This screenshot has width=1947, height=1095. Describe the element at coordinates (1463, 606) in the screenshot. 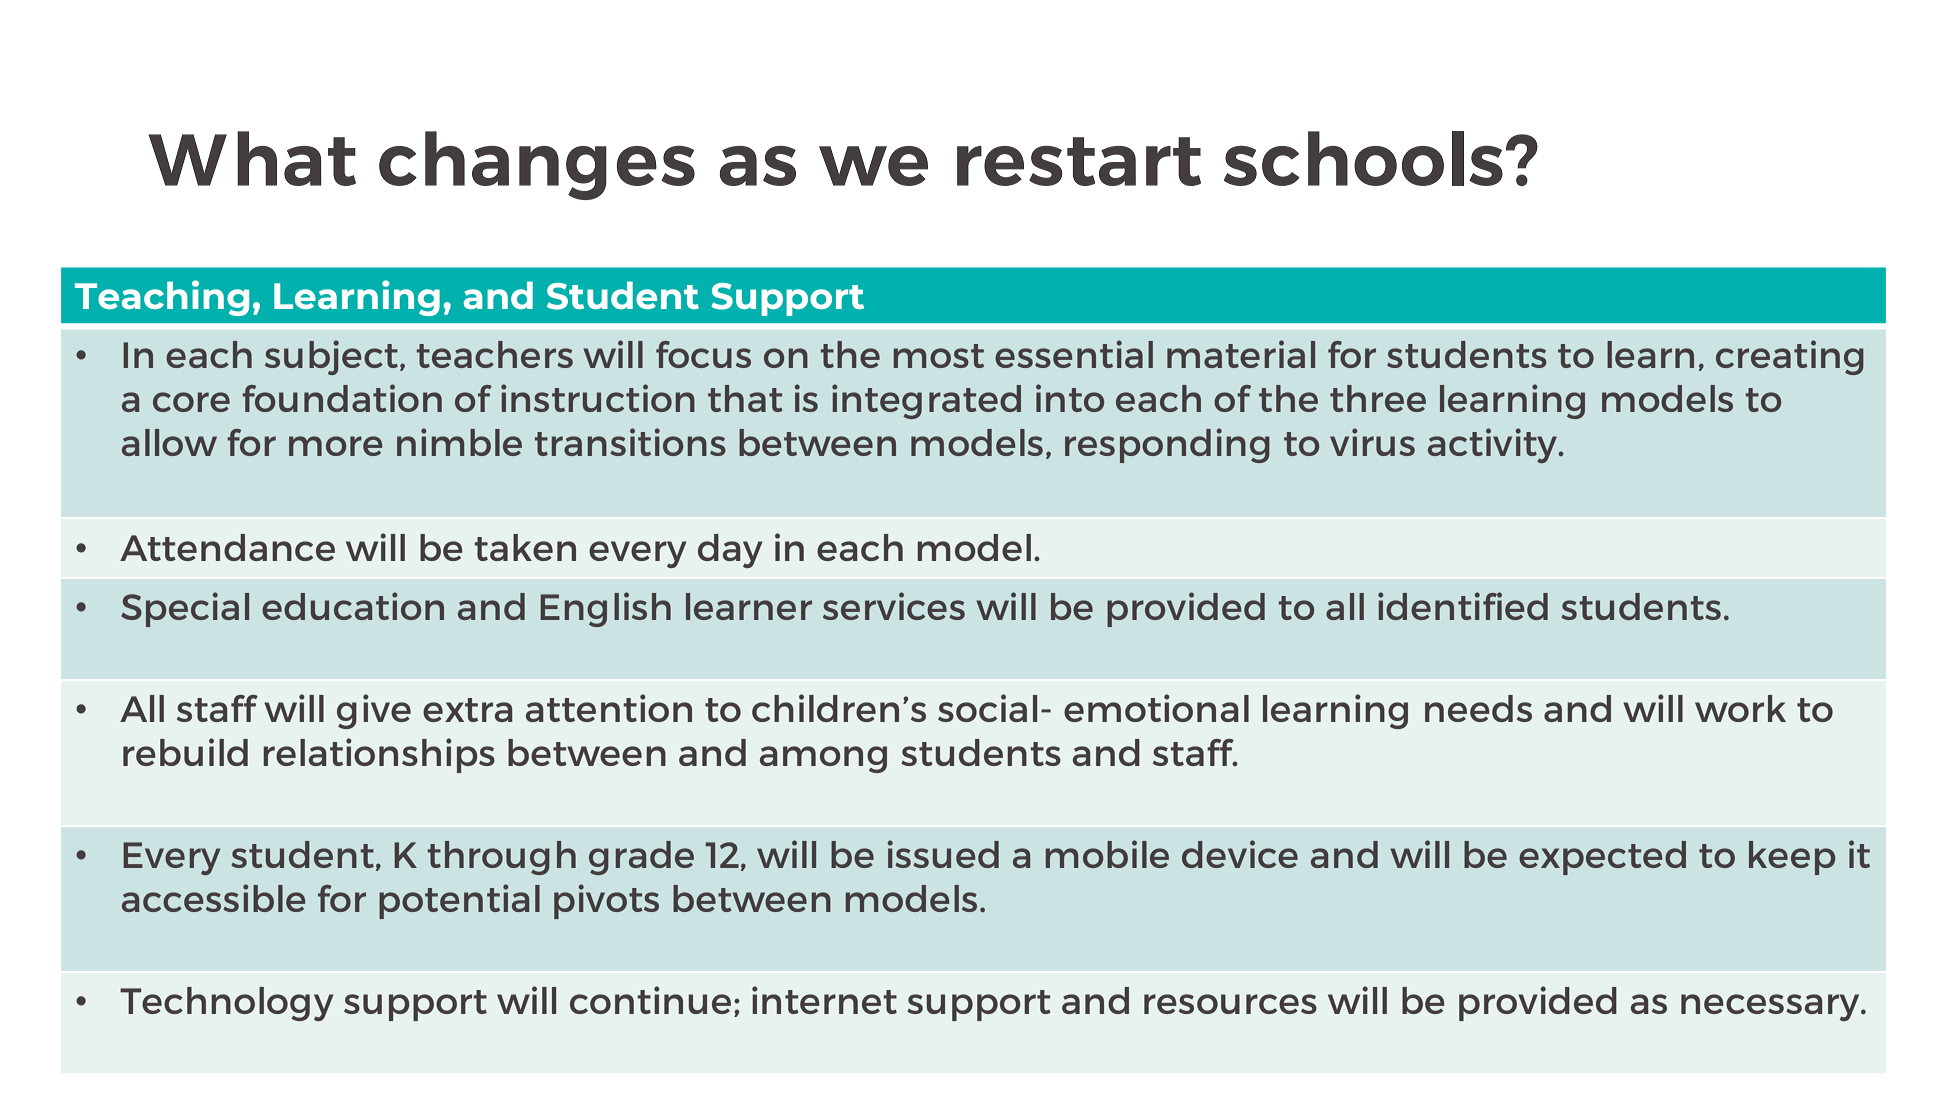

I see `identified` at that location.
